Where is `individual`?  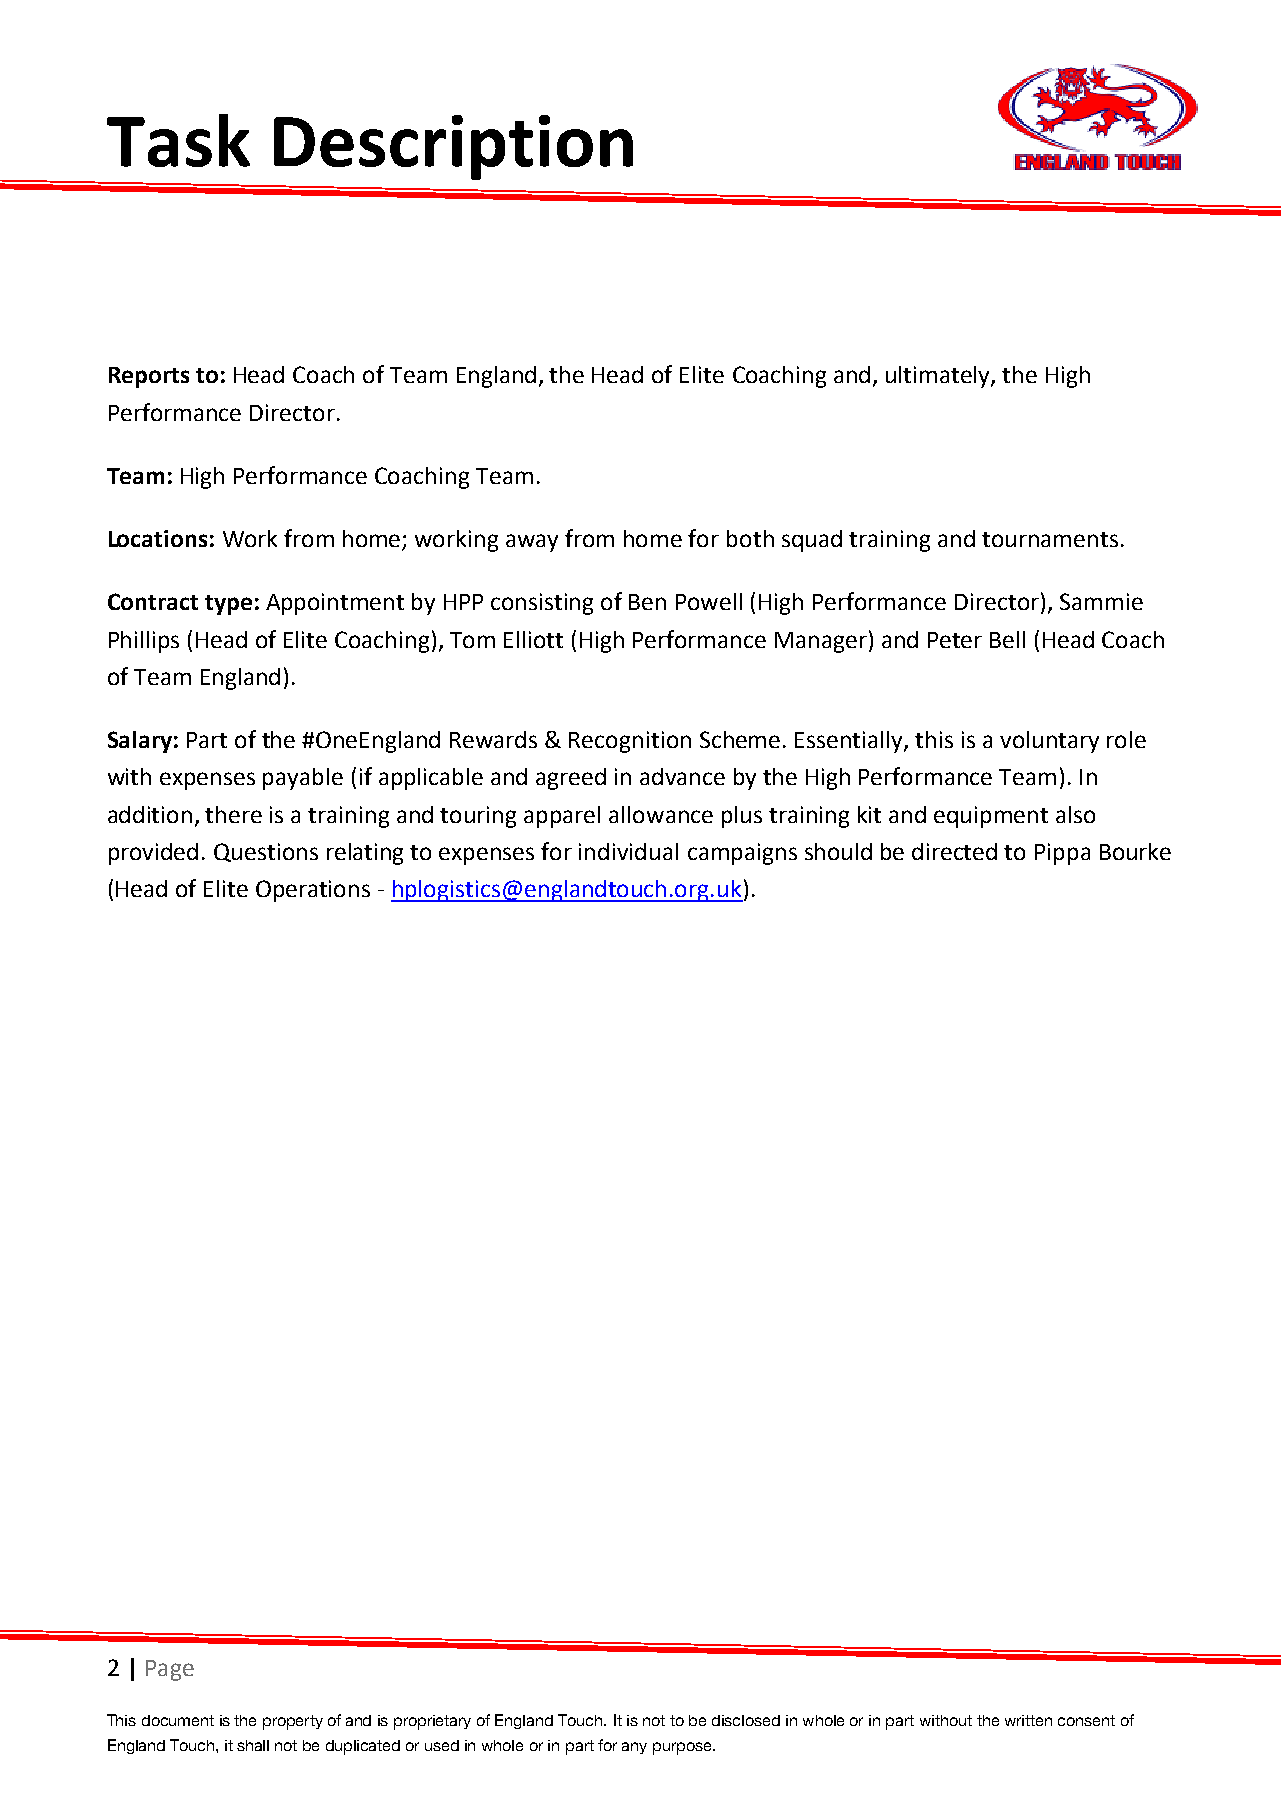 individual is located at coordinates (628, 851).
